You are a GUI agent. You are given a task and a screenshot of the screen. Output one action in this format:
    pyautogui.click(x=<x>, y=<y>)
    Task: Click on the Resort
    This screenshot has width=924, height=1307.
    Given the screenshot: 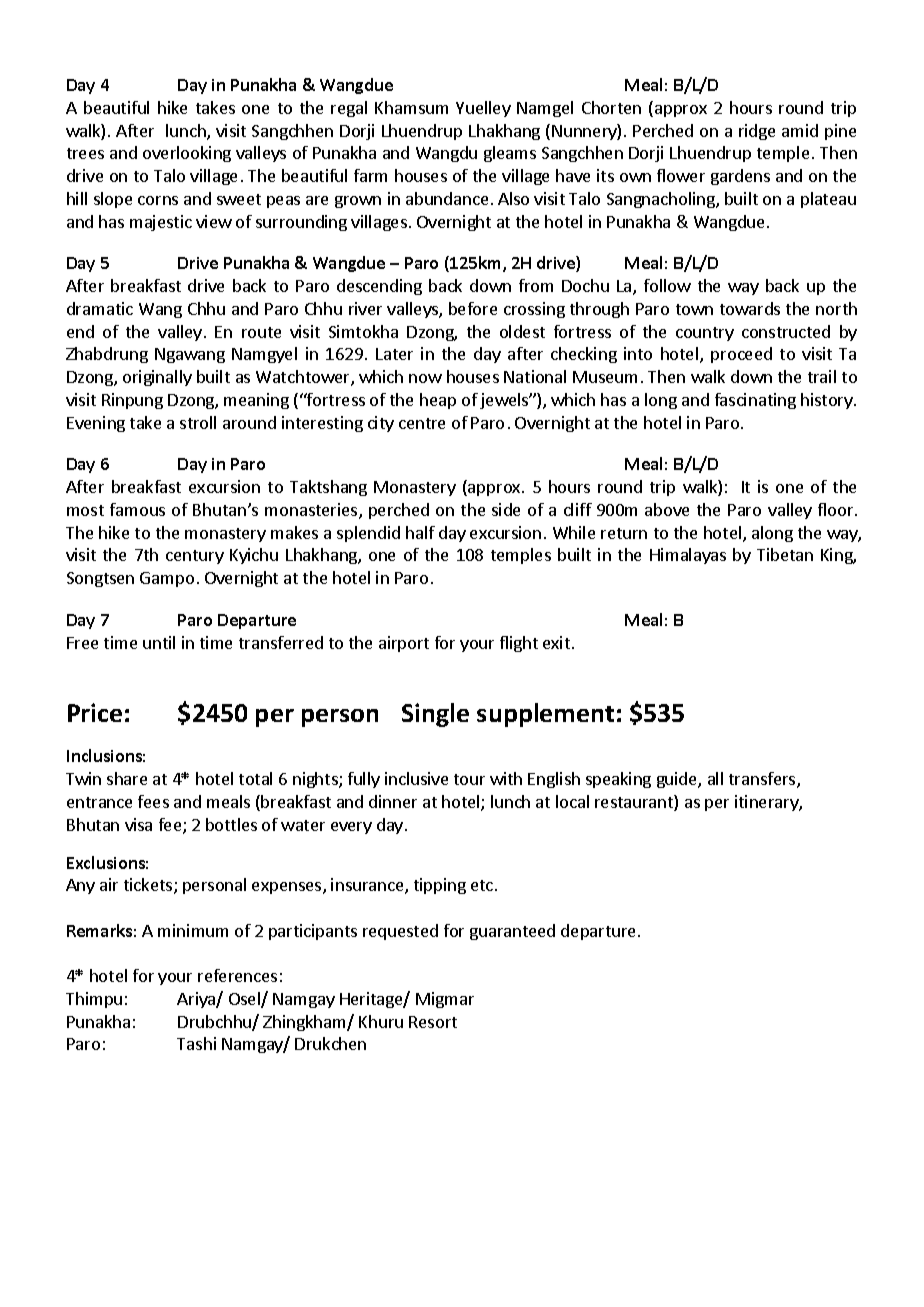 What is the action you would take?
    pyautogui.click(x=433, y=1022)
